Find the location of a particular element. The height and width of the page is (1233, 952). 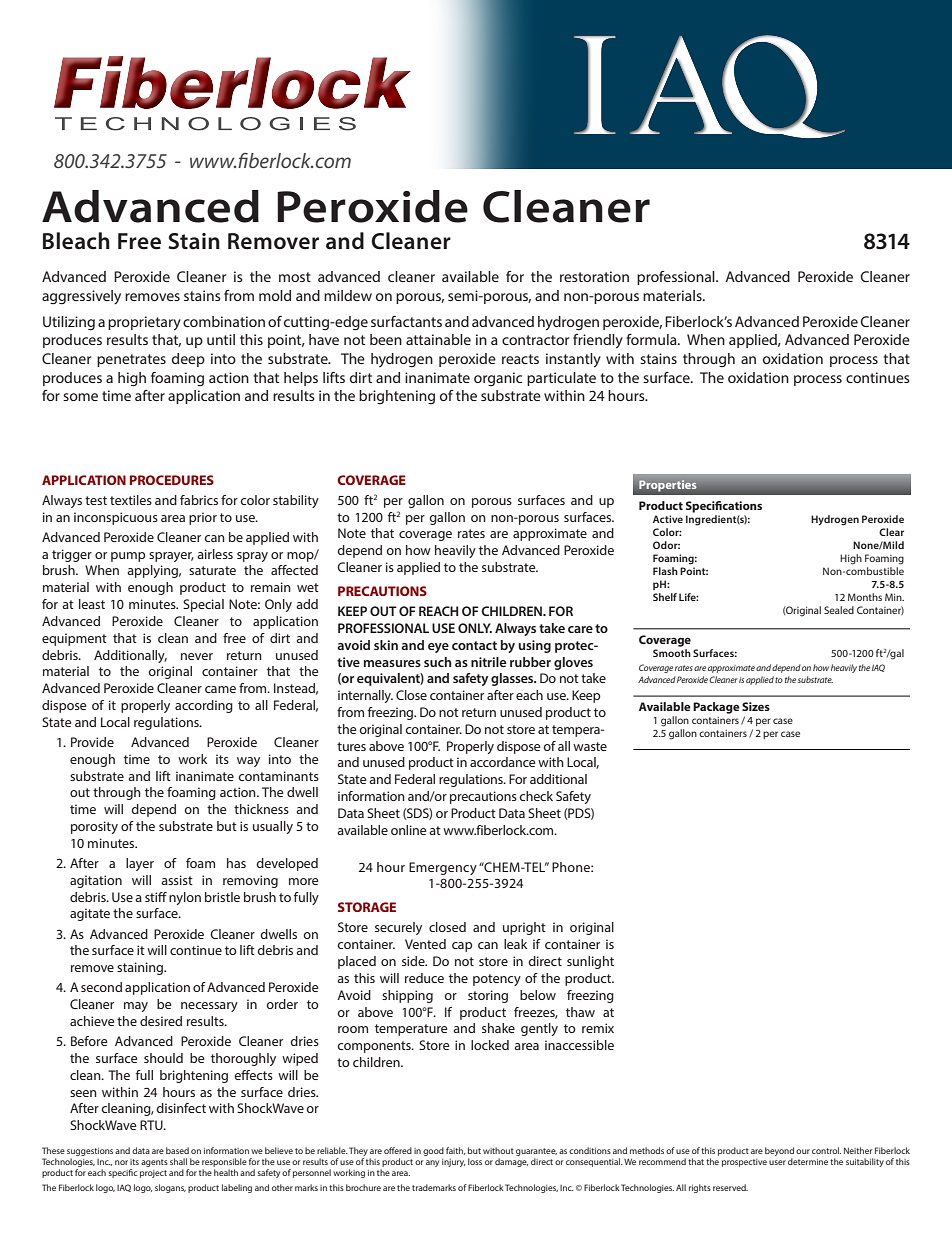

proprietary is located at coordinates (144, 323).
